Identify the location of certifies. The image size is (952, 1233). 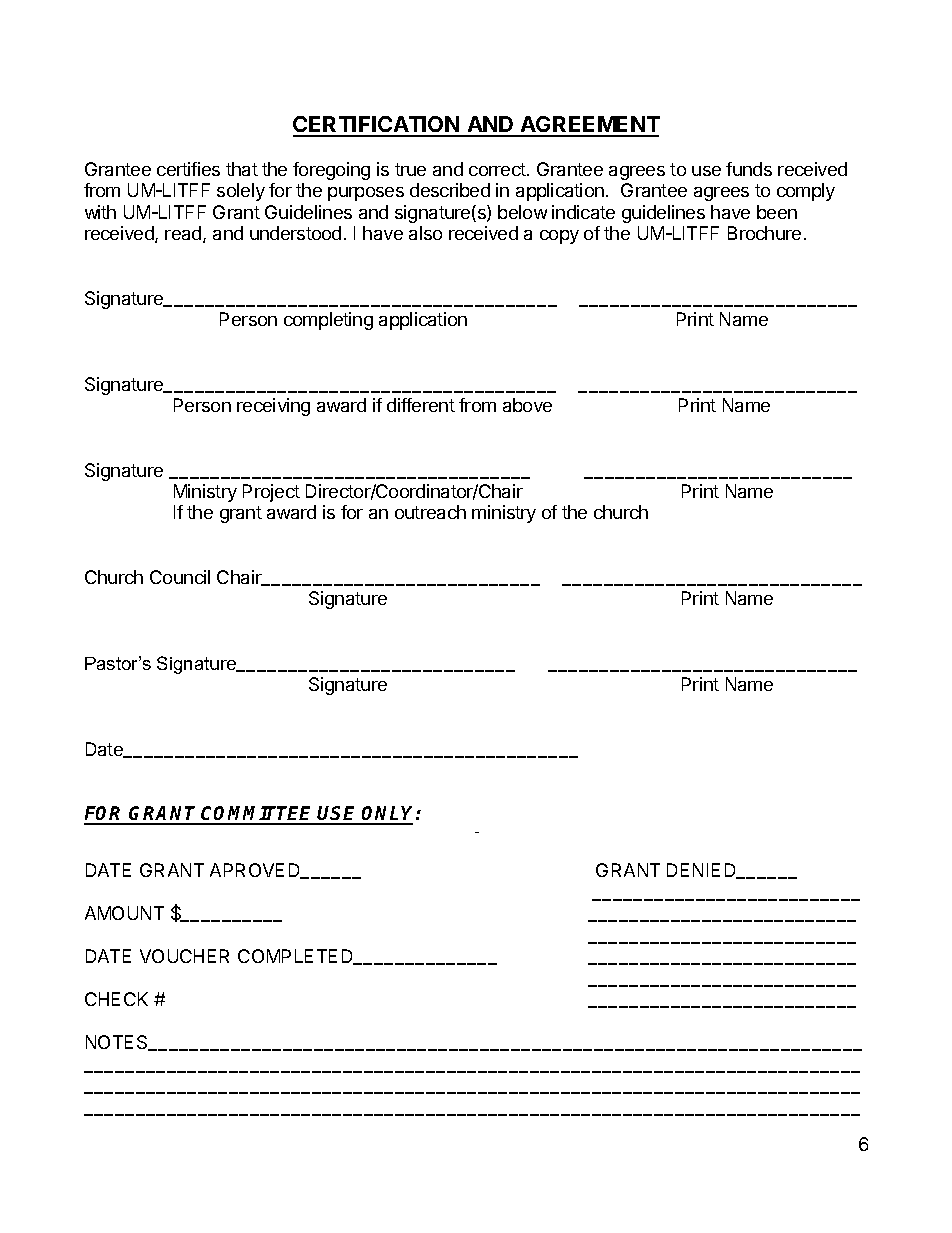
(188, 169).
